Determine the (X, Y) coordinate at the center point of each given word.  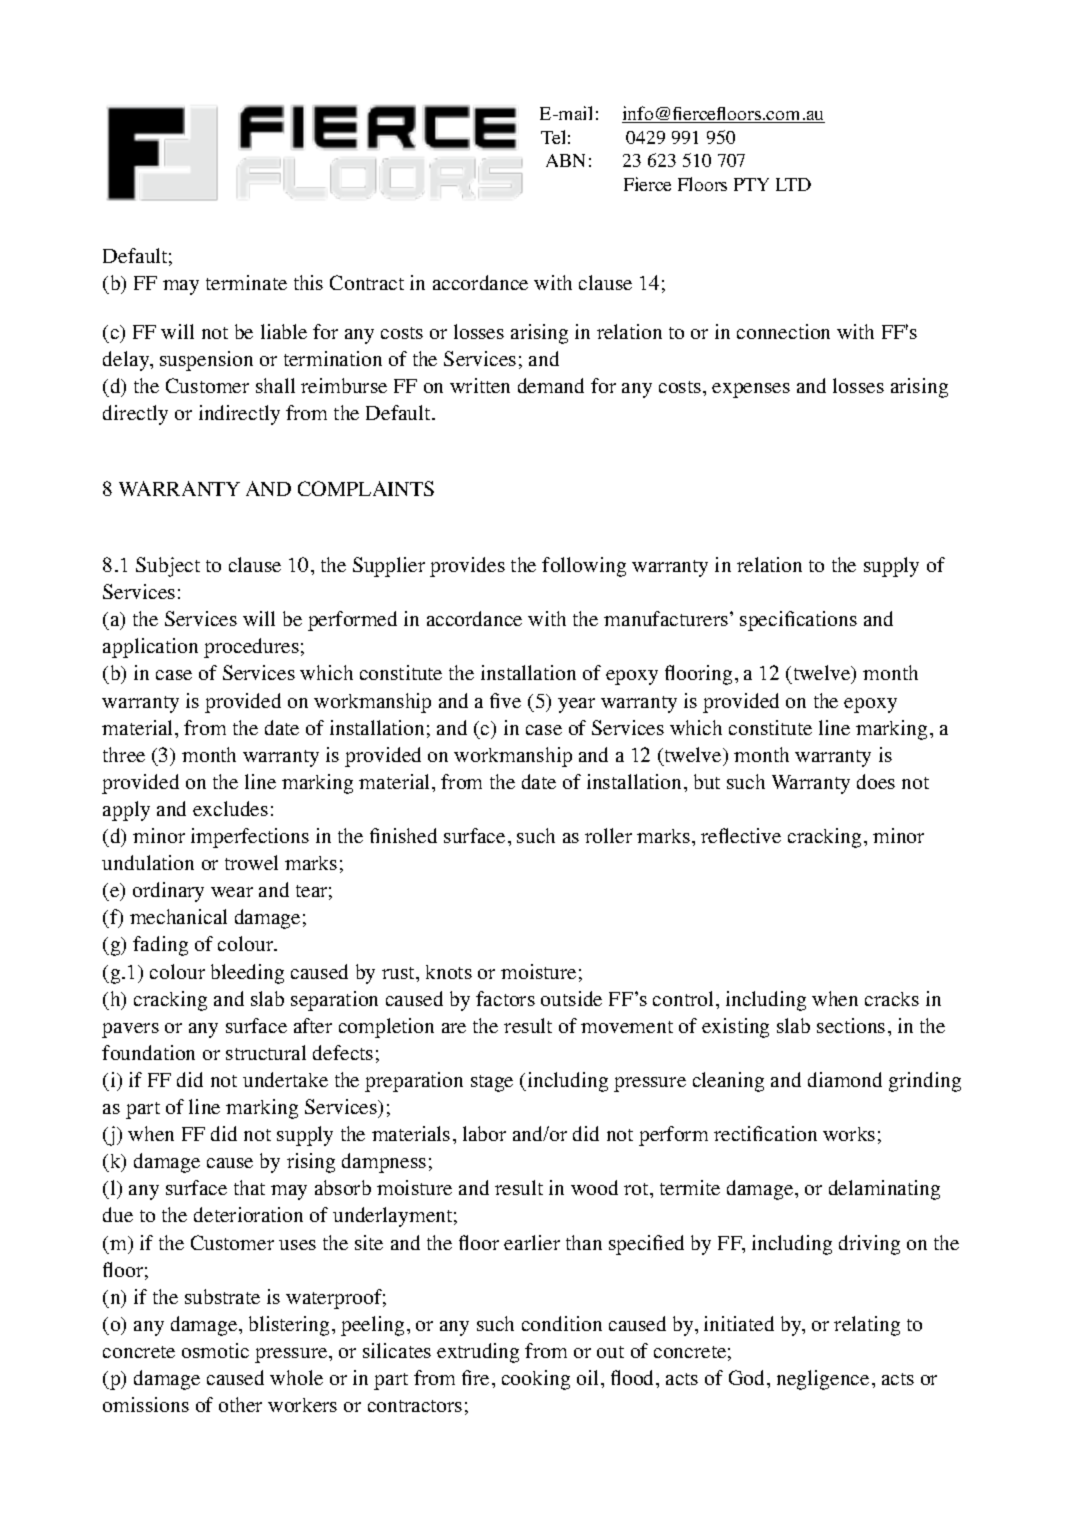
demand (551, 385)
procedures (251, 648)
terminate (246, 282)
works (849, 1134)
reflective (741, 835)
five (505, 700)
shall (275, 385)
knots (449, 972)
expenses (751, 390)
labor (484, 1133)
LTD (793, 184)
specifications (798, 621)
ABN (565, 160)
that (249, 1187)
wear (232, 892)
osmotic (215, 1350)
